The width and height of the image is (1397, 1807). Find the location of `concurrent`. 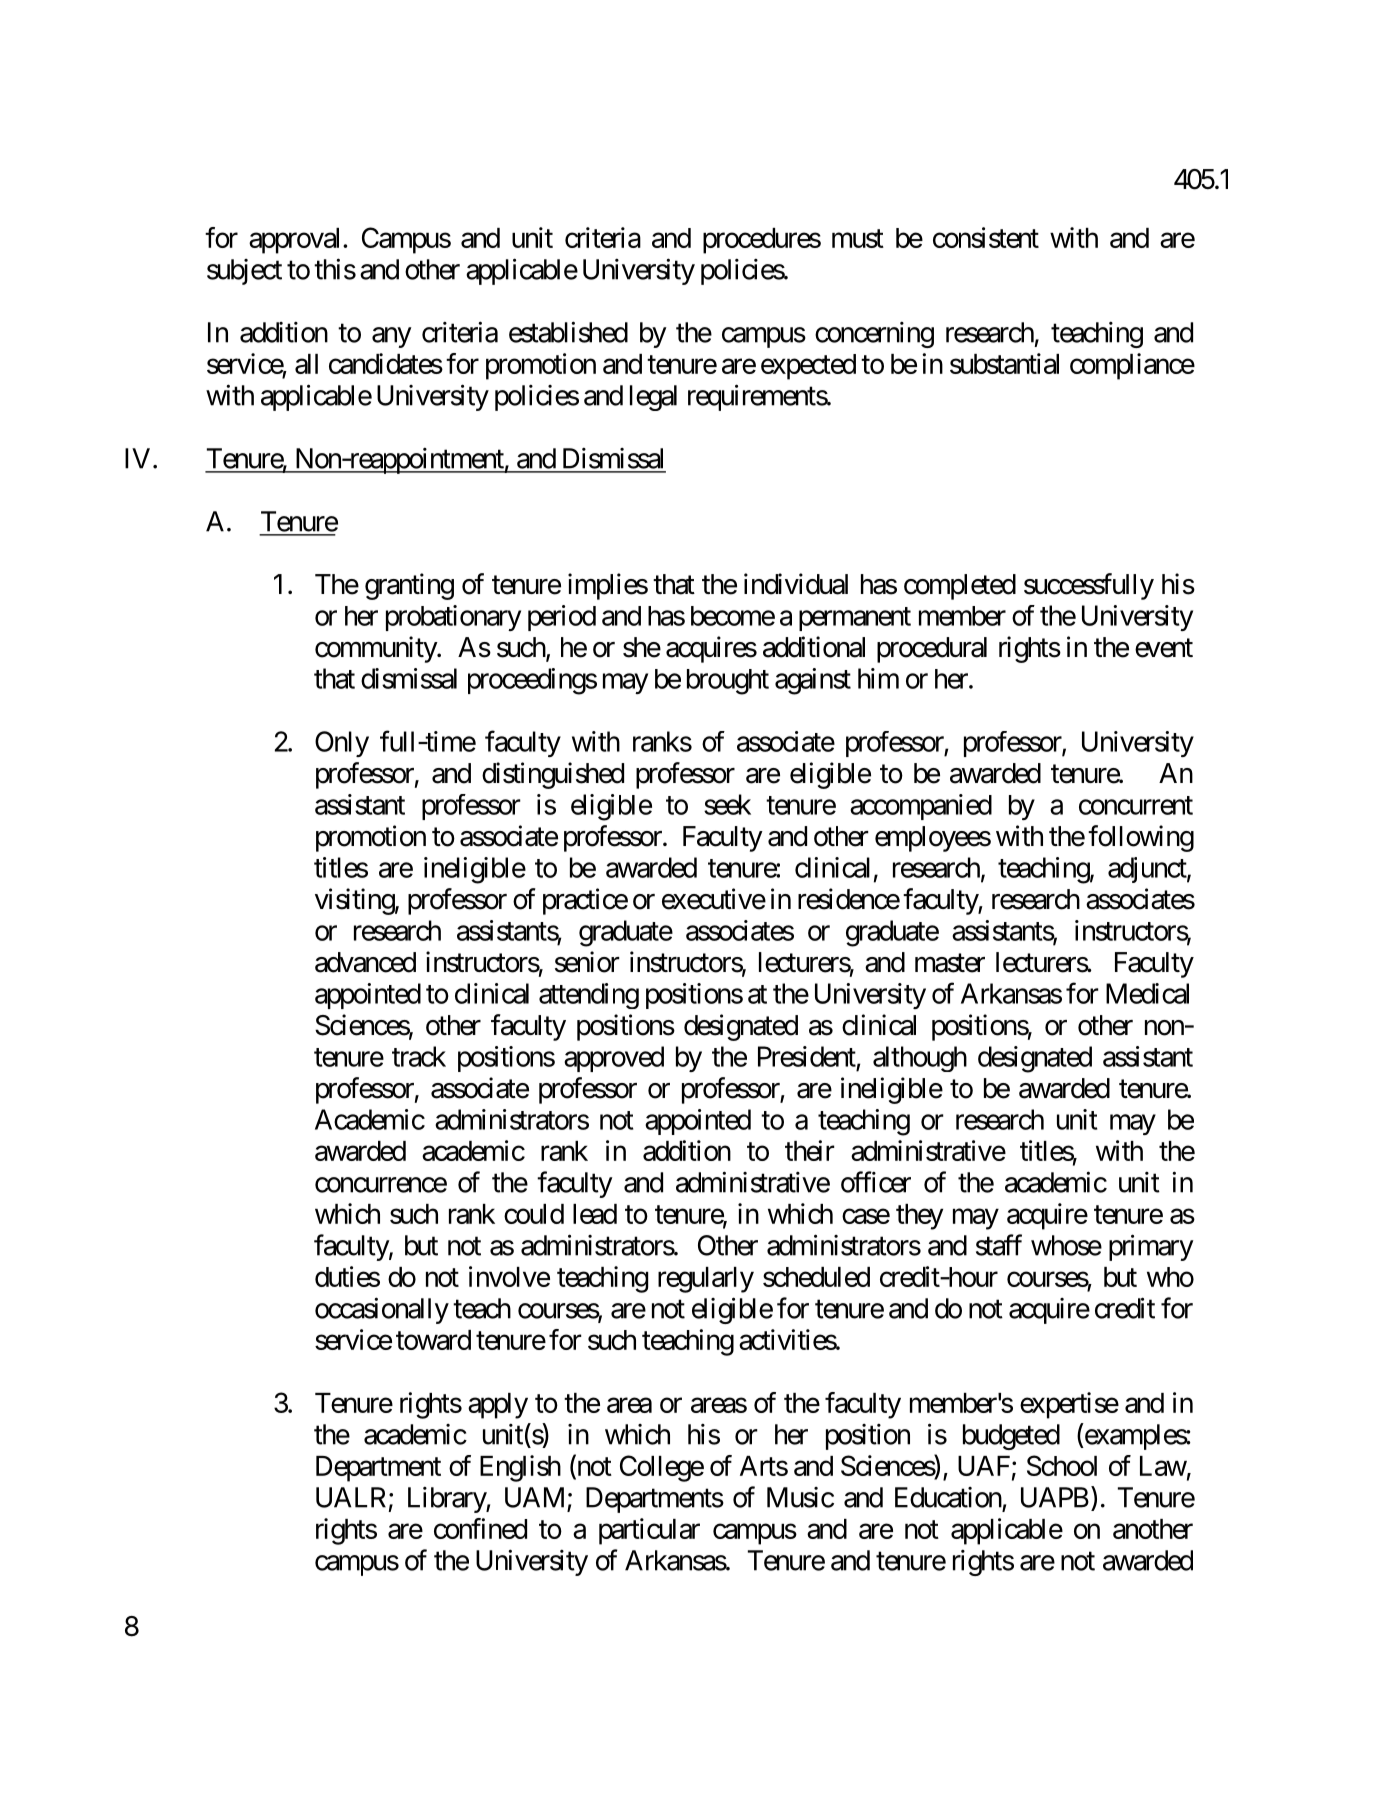

concurrent is located at coordinates (1136, 805).
